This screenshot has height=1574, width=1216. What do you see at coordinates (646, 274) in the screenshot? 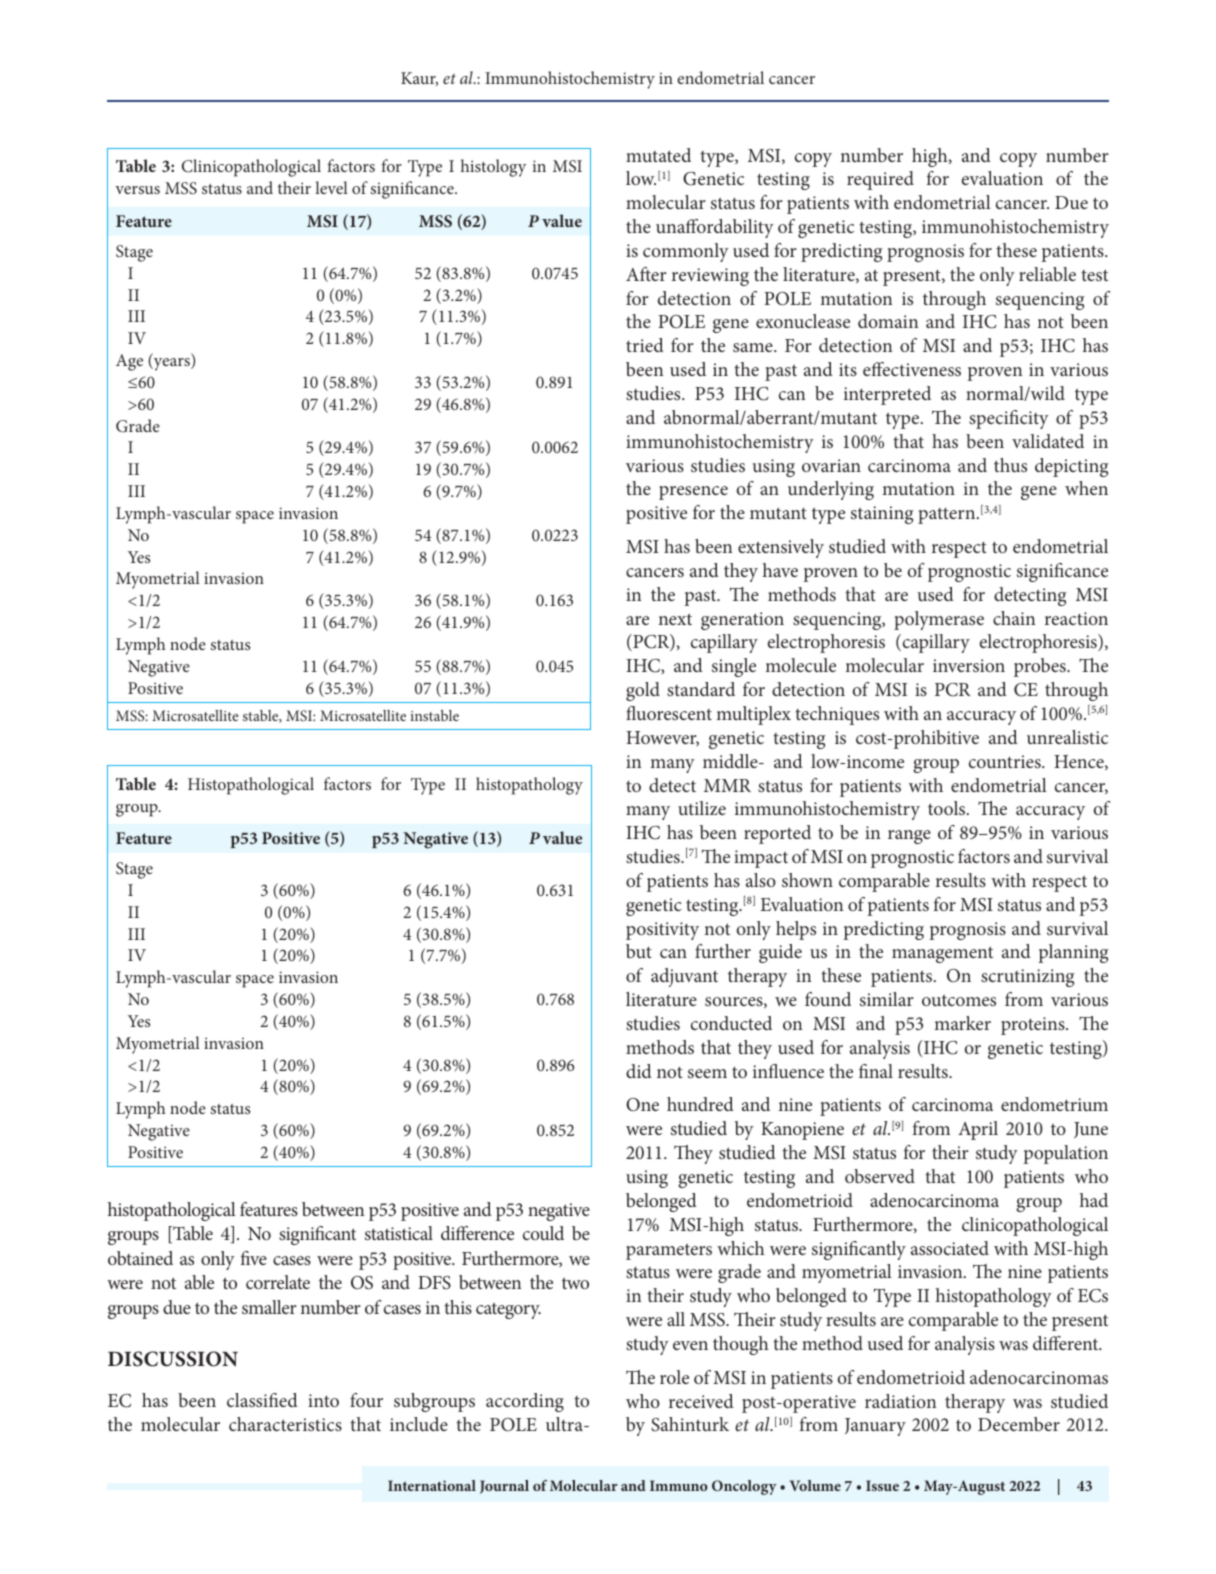
I see `After` at bounding box center [646, 274].
